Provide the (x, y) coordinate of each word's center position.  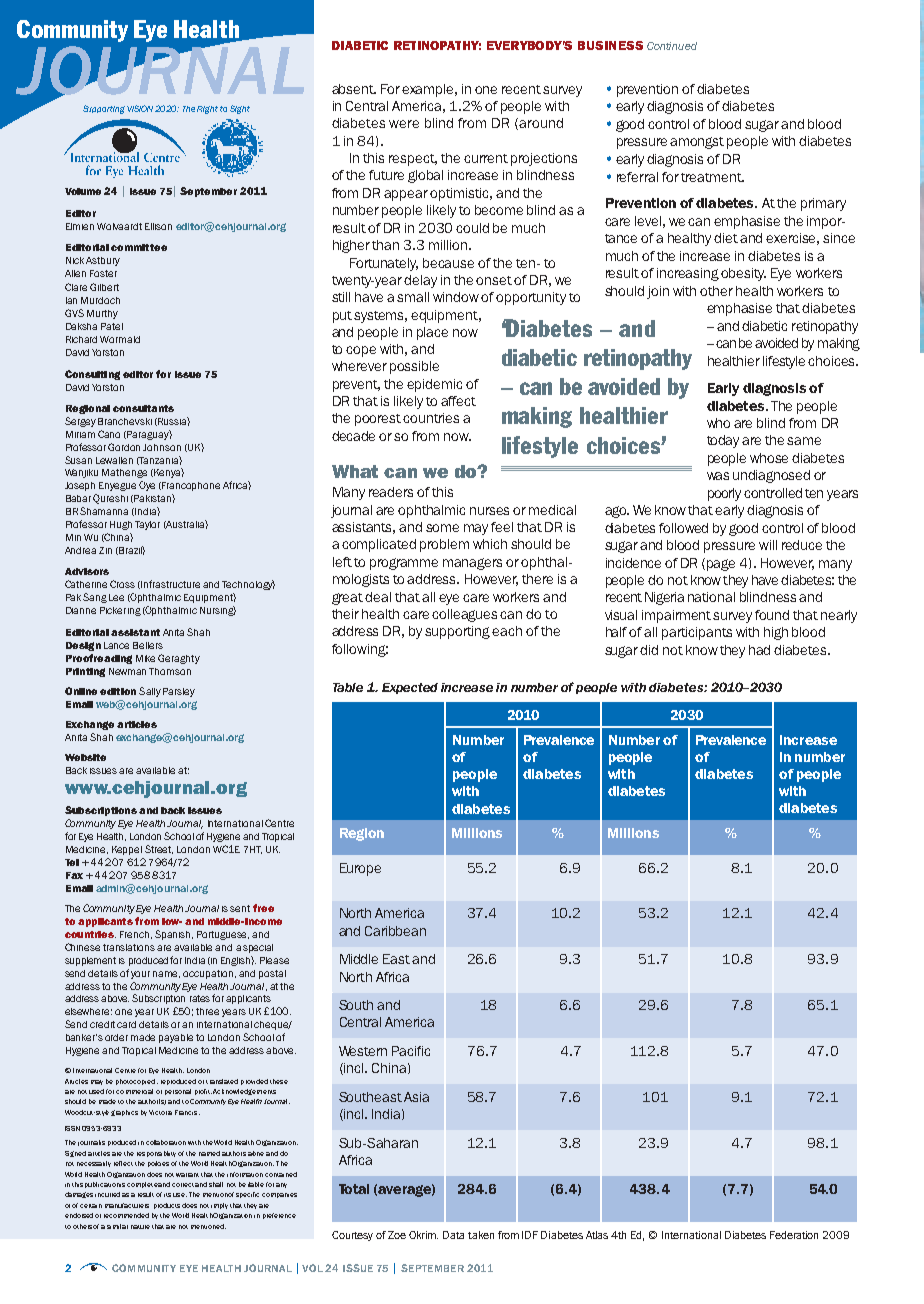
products (167, 1206)
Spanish (174, 935)
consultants (143, 408)
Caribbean (395, 931)
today (723, 441)
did (649, 650)
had (759, 650)
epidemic (434, 385)
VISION (140, 108)
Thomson (170, 671)
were (404, 124)
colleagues (466, 615)
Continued (672, 46)
